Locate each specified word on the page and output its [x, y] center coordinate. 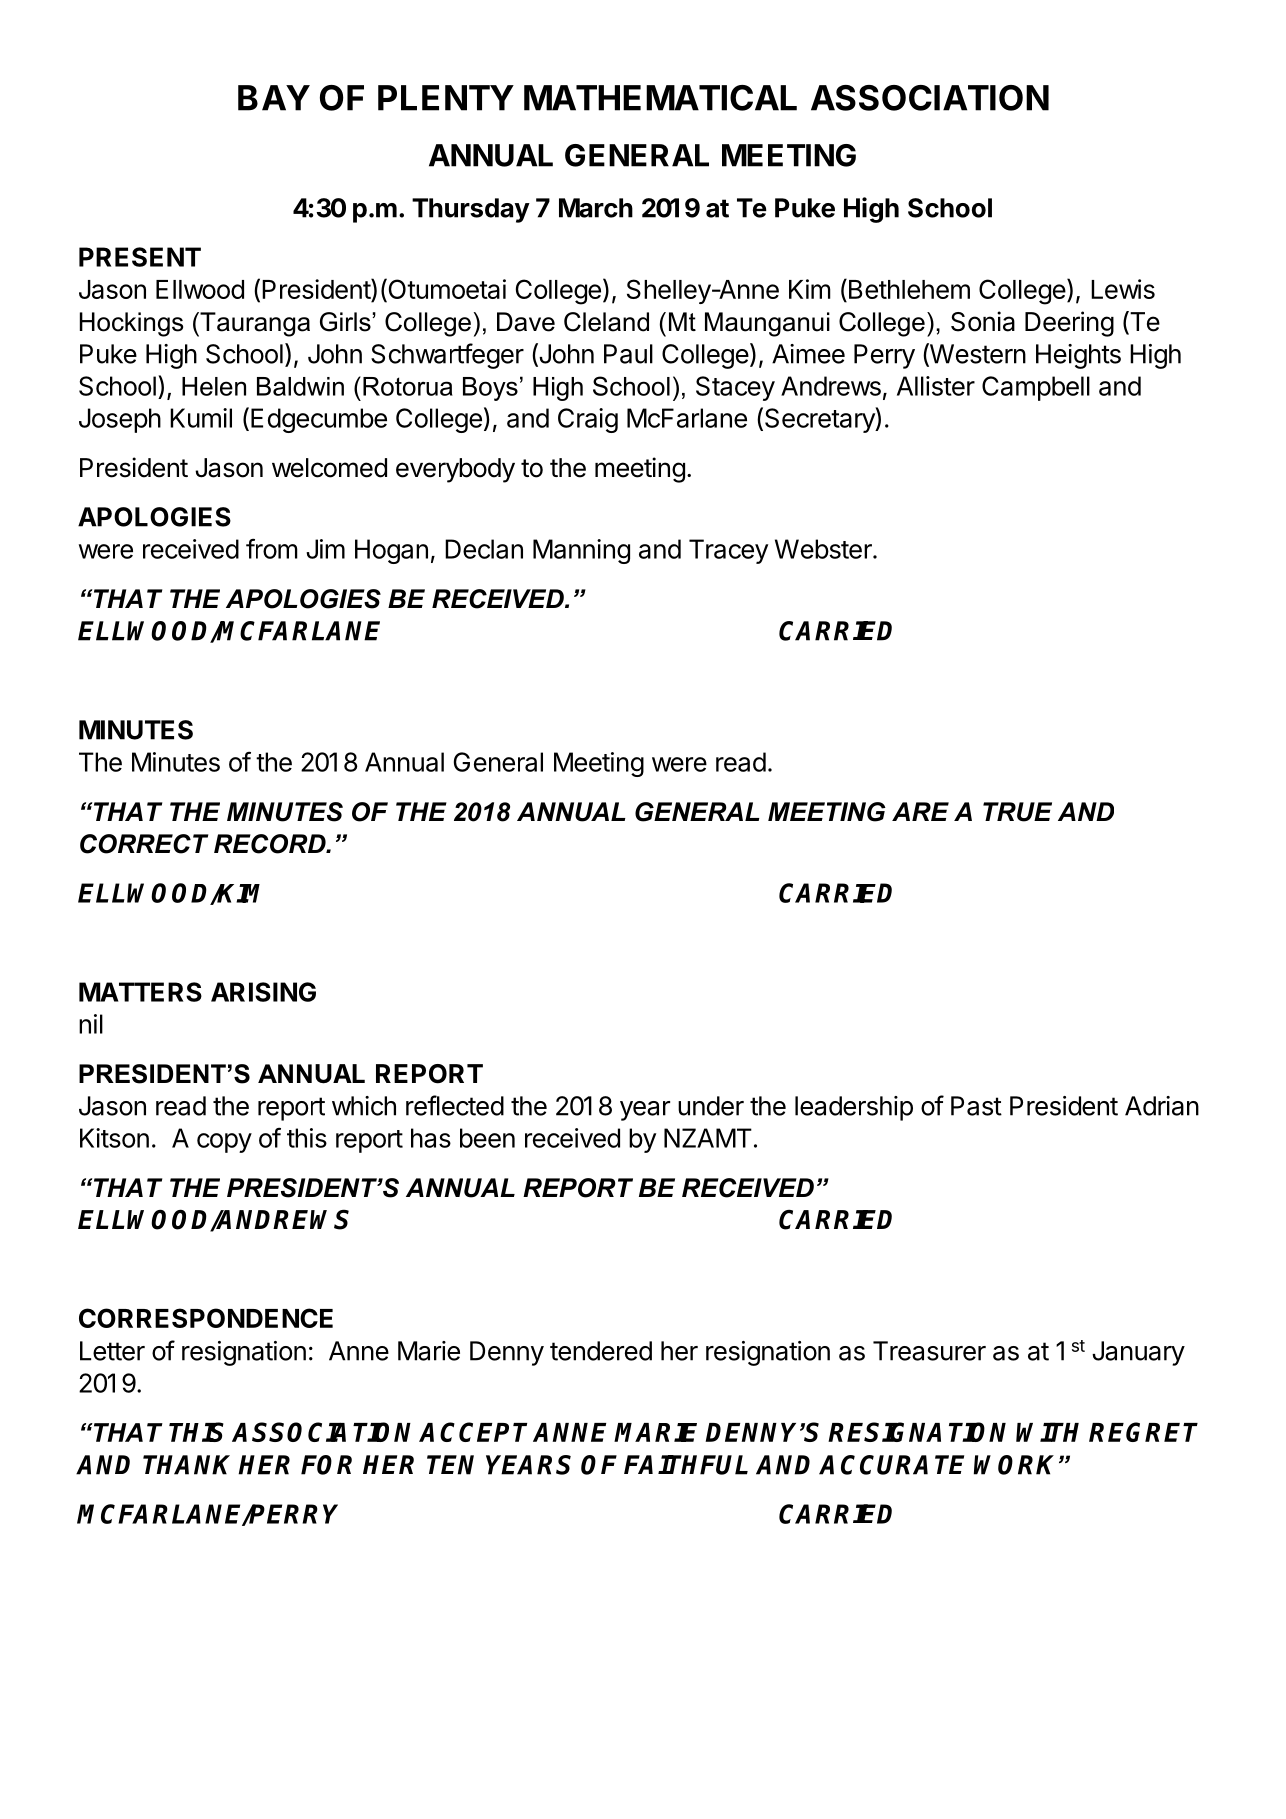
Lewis [1123, 289]
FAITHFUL [686, 1465]
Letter [112, 1351]
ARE [920, 811]
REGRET [1143, 1432]
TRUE [1017, 812]
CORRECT [144, 844]
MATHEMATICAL [660, 98]
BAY [274, 98]
